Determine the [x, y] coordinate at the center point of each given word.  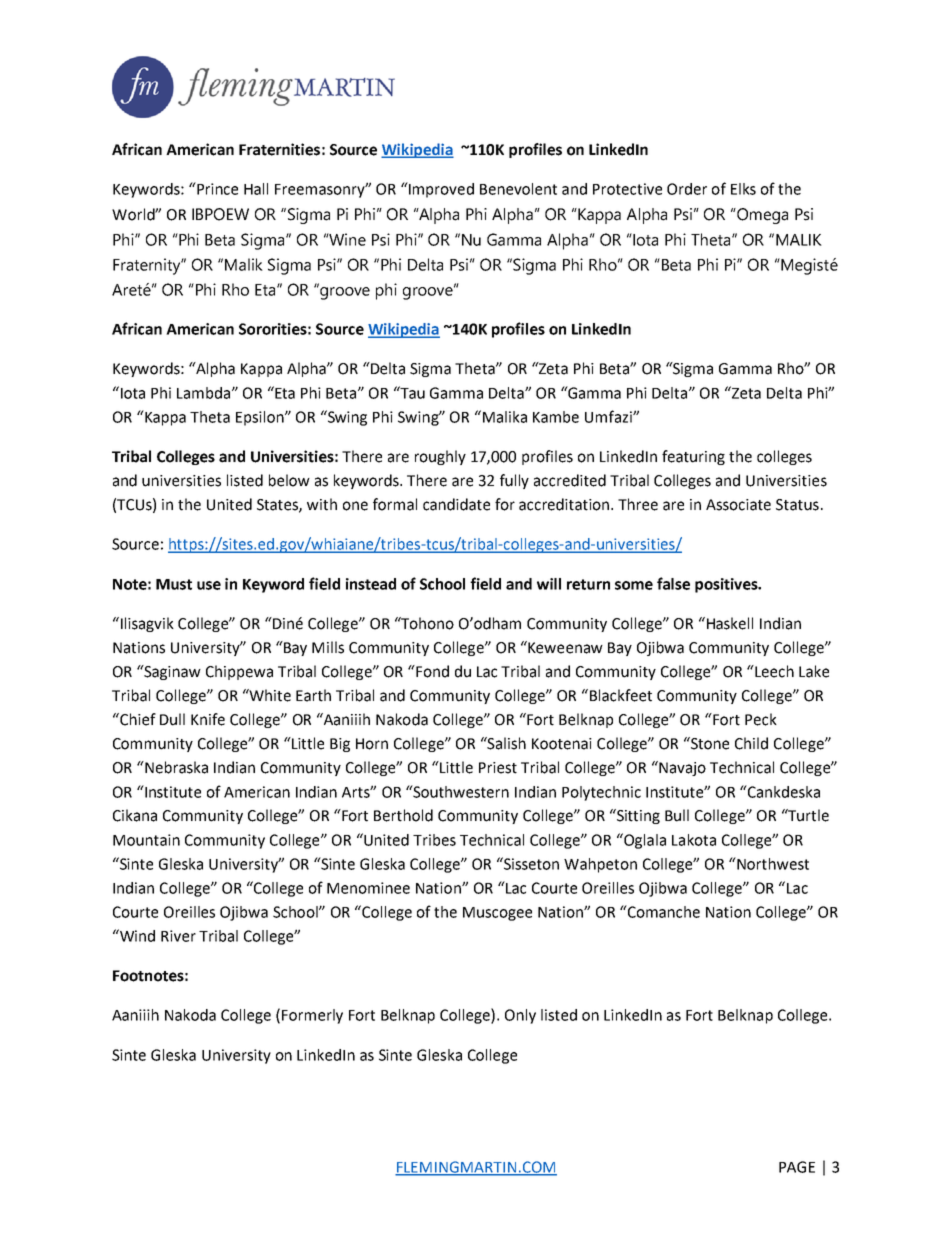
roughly [440, 457]
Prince [216, 188]
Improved [440, 190]
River [178, 936]
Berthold [403, 815]
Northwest [772, 863]
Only [520, 1016]
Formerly [312, 1016]
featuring [693, 457]
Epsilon [261, 418]
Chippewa [239, 672]
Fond [431, 671]
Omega [761, 216]
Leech [773, 671]
